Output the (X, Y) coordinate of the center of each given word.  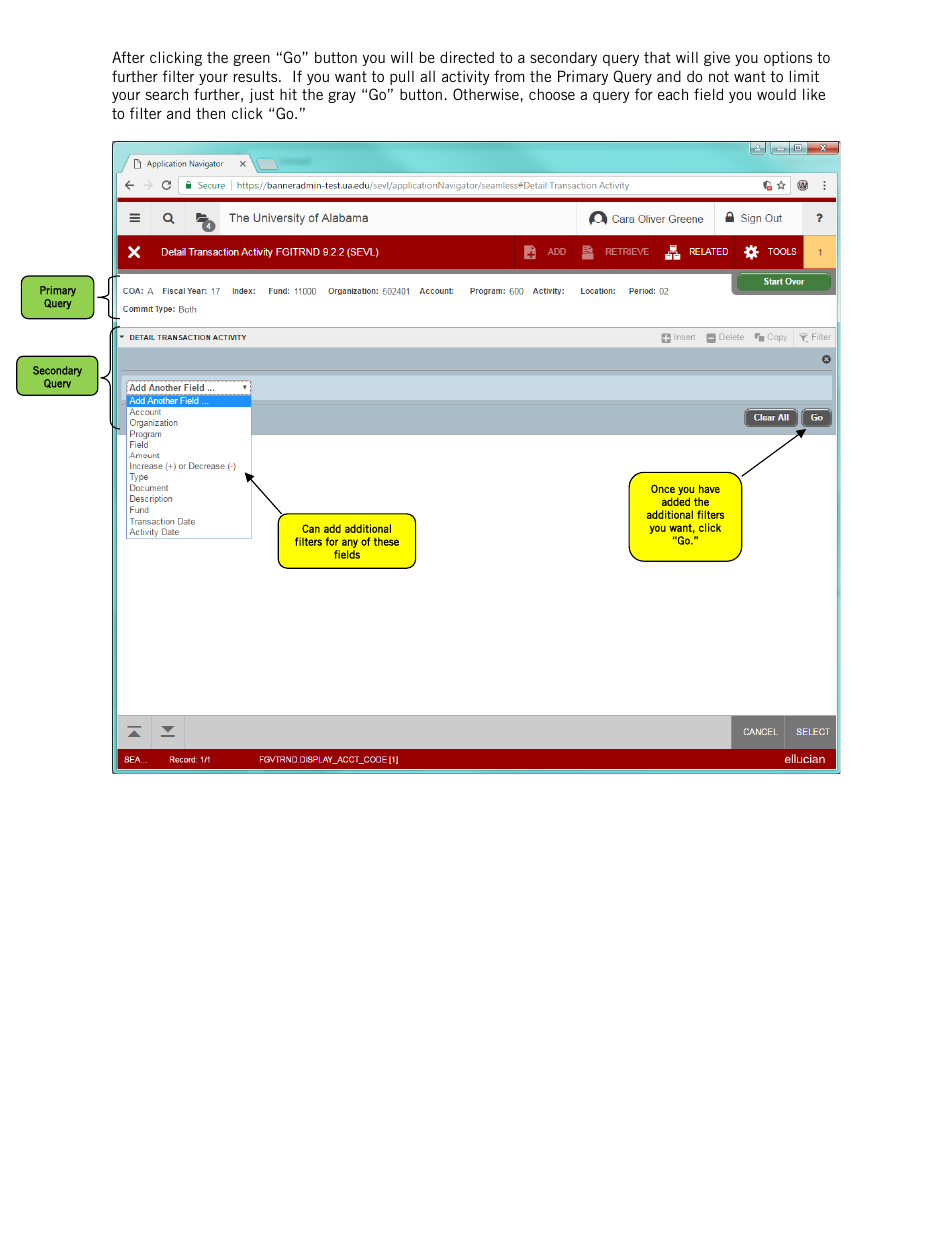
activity (466, 77)
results (257, 76)
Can (311, 528)
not (719, 76)
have (709, 489)
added (676, 501)
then (210, 113)
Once (663, 488)
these (386, 541)
